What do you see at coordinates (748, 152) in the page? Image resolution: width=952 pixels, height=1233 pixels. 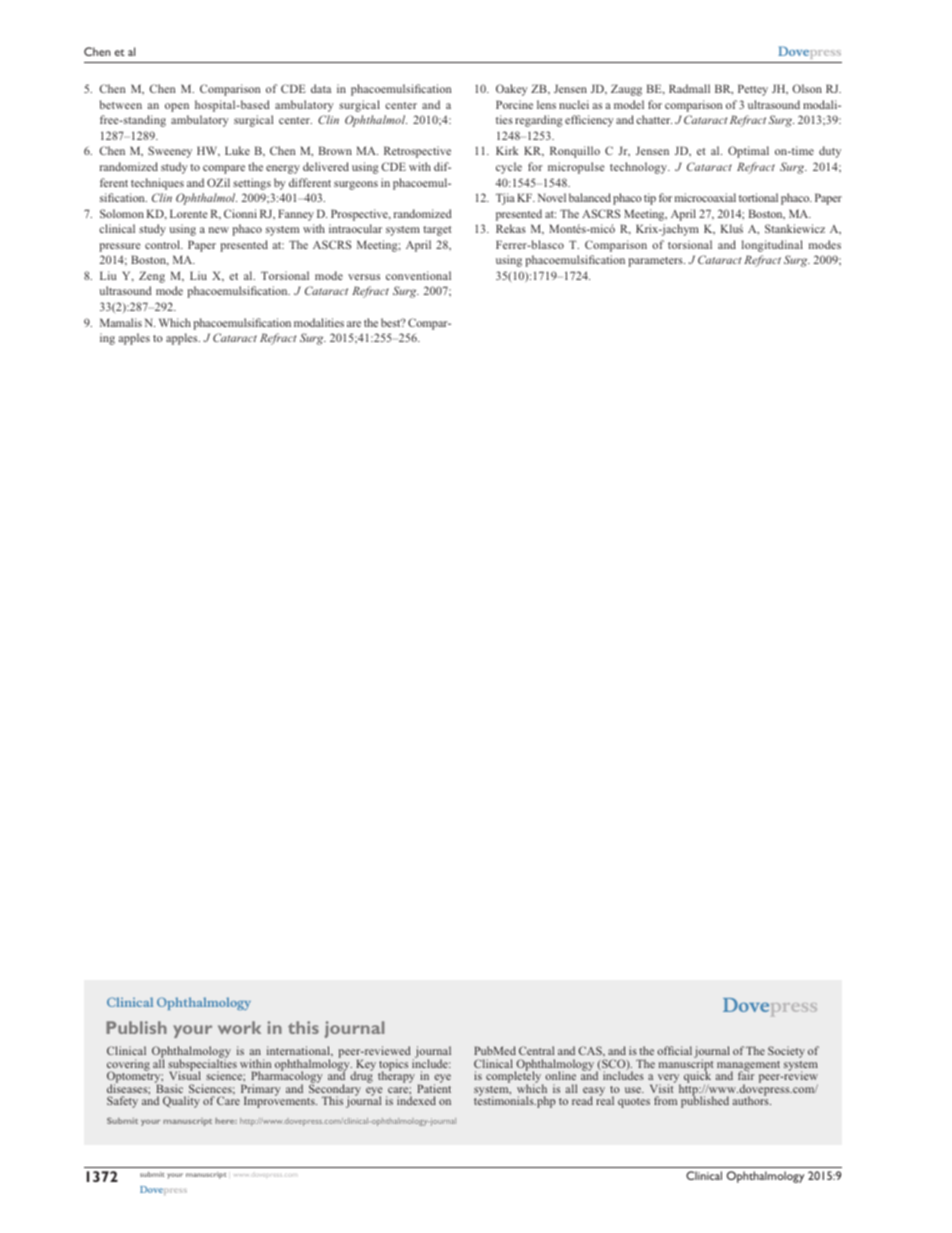 I see `Optimal` at bounding box center [748, 152].
